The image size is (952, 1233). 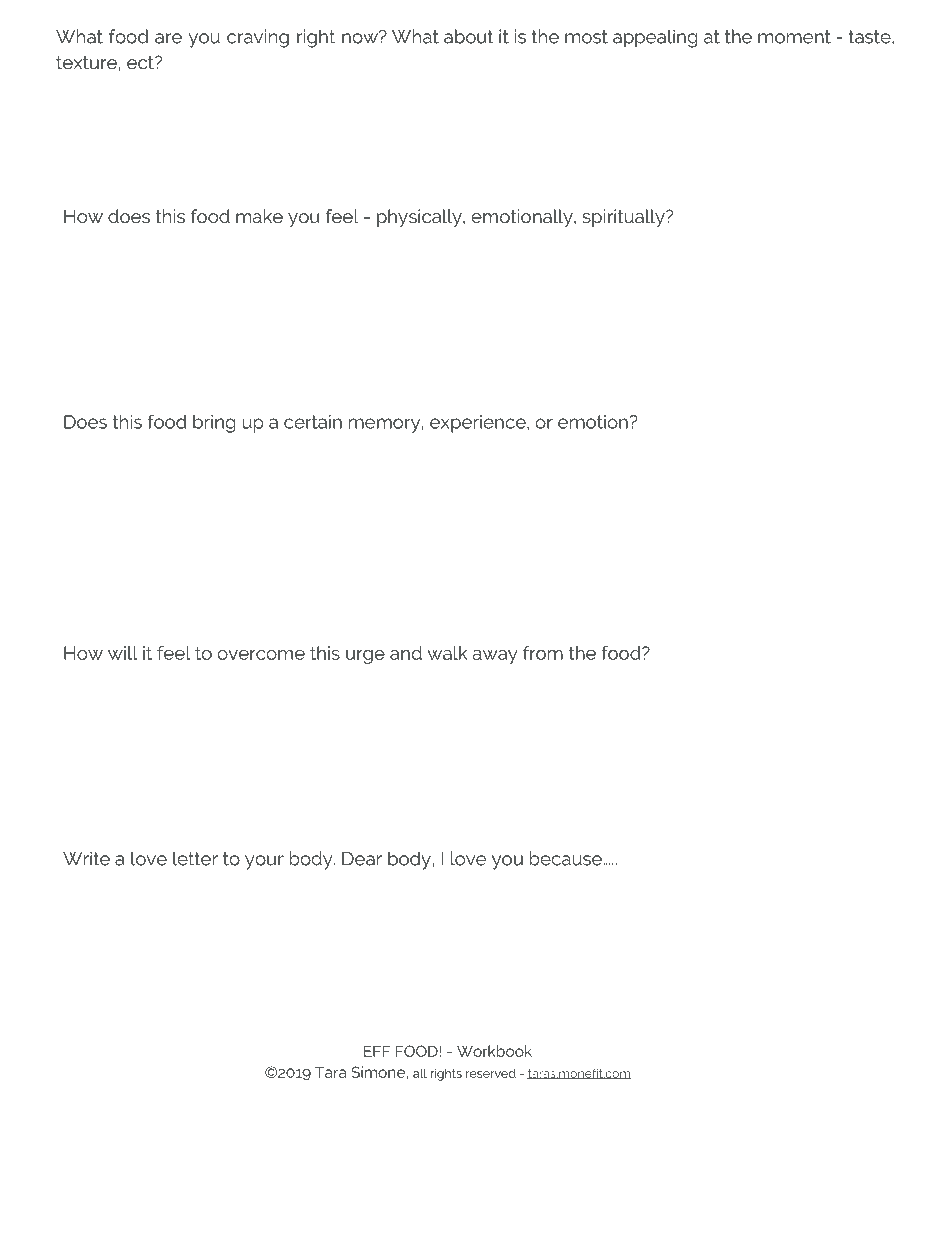 What do you see at coordinates (168, 38) in the screenshot?
I see `are` at bounding box center [168, 38].
